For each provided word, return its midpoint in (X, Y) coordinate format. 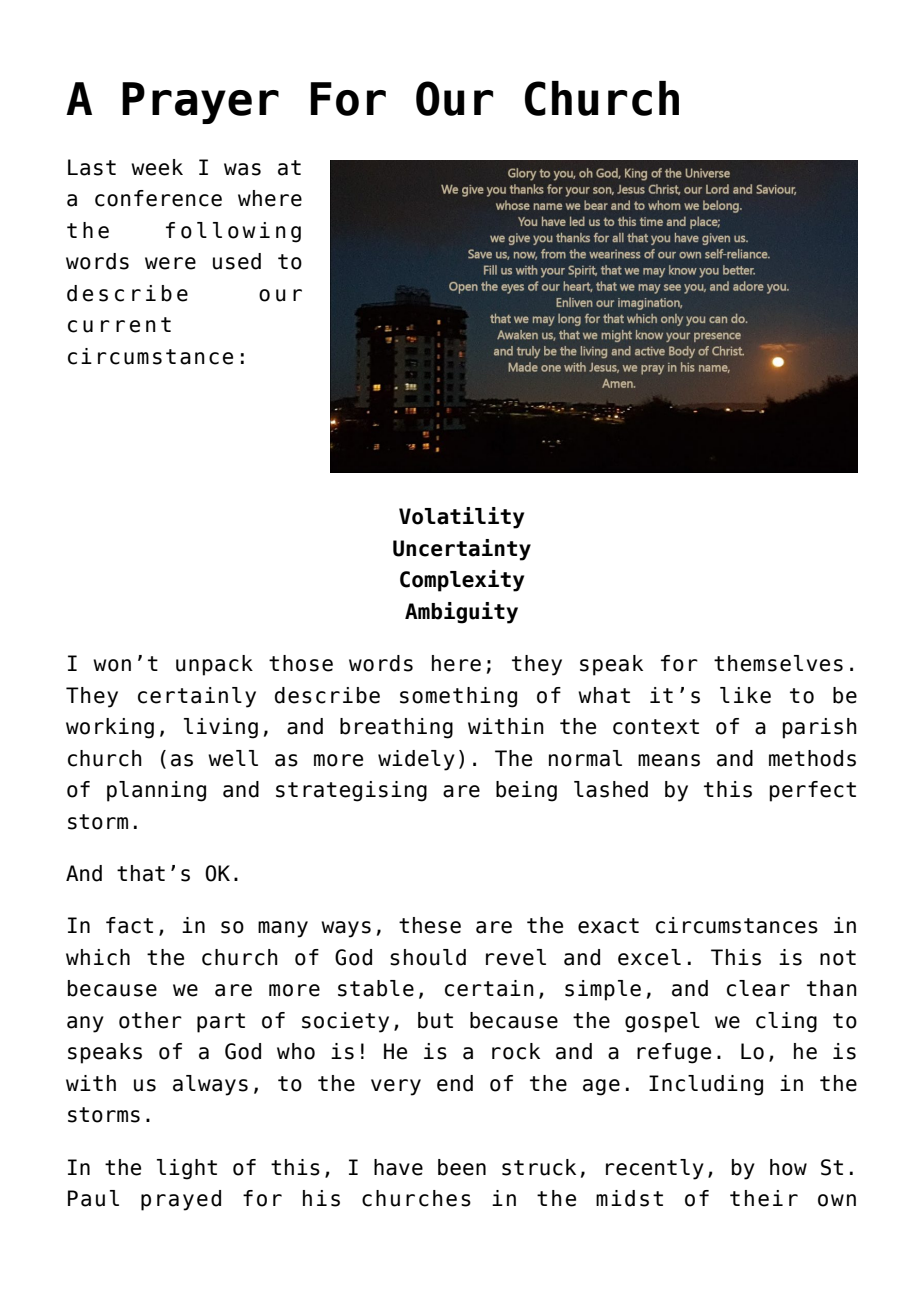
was (242, 169)
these (430, 925)
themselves (778, 663)
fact (129, 925)
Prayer (200, 103)
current (119, 325)
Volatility (461, 518)
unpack (214, 665)
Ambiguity (461, 613)
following (233, 232)
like (745, 695)
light (187, 1169)
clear (758, 988)
